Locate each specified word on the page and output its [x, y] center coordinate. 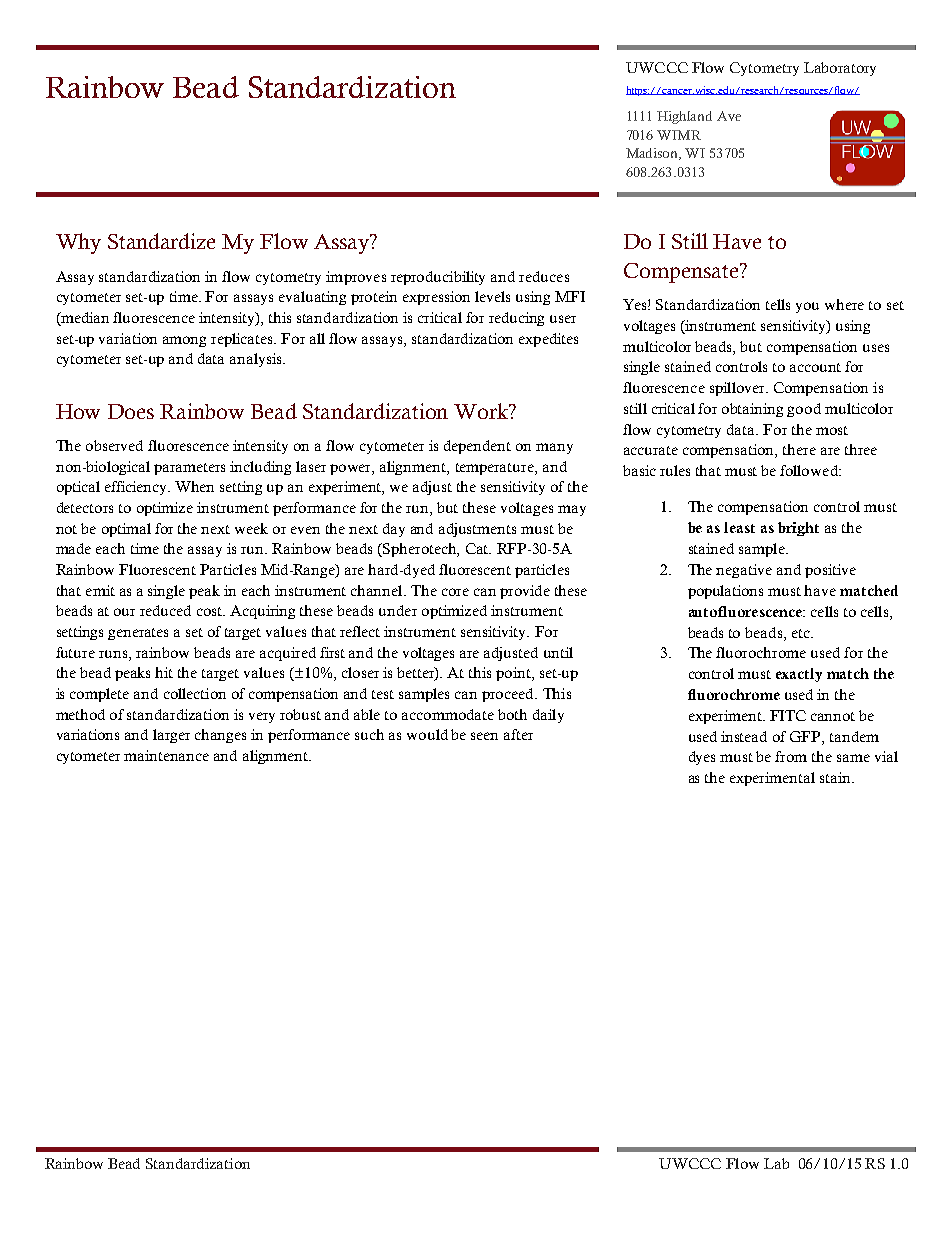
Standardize [161, 241]
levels [492, 296]
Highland [684, 117]
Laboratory [840, 69]
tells [778, 304]
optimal [126, 530]
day [394, 530]
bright [798, 529]
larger [171, 736]
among [184, 341]
